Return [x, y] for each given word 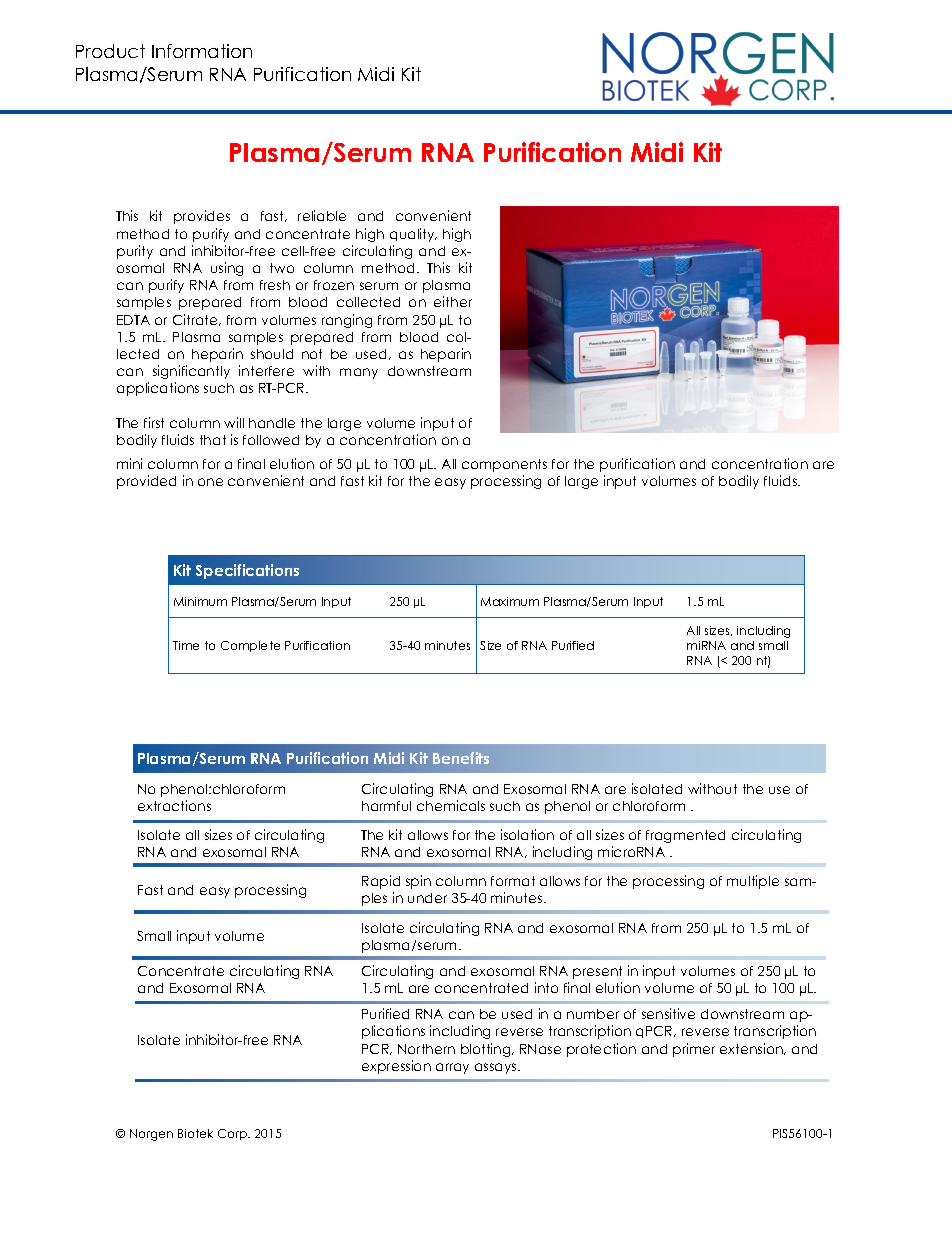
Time [186, 645]
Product [110, 51]
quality [413, 235]
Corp [234, 1134]
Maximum [510, 601]
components [504, 465]
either [453, 301]
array [452, 1068]
